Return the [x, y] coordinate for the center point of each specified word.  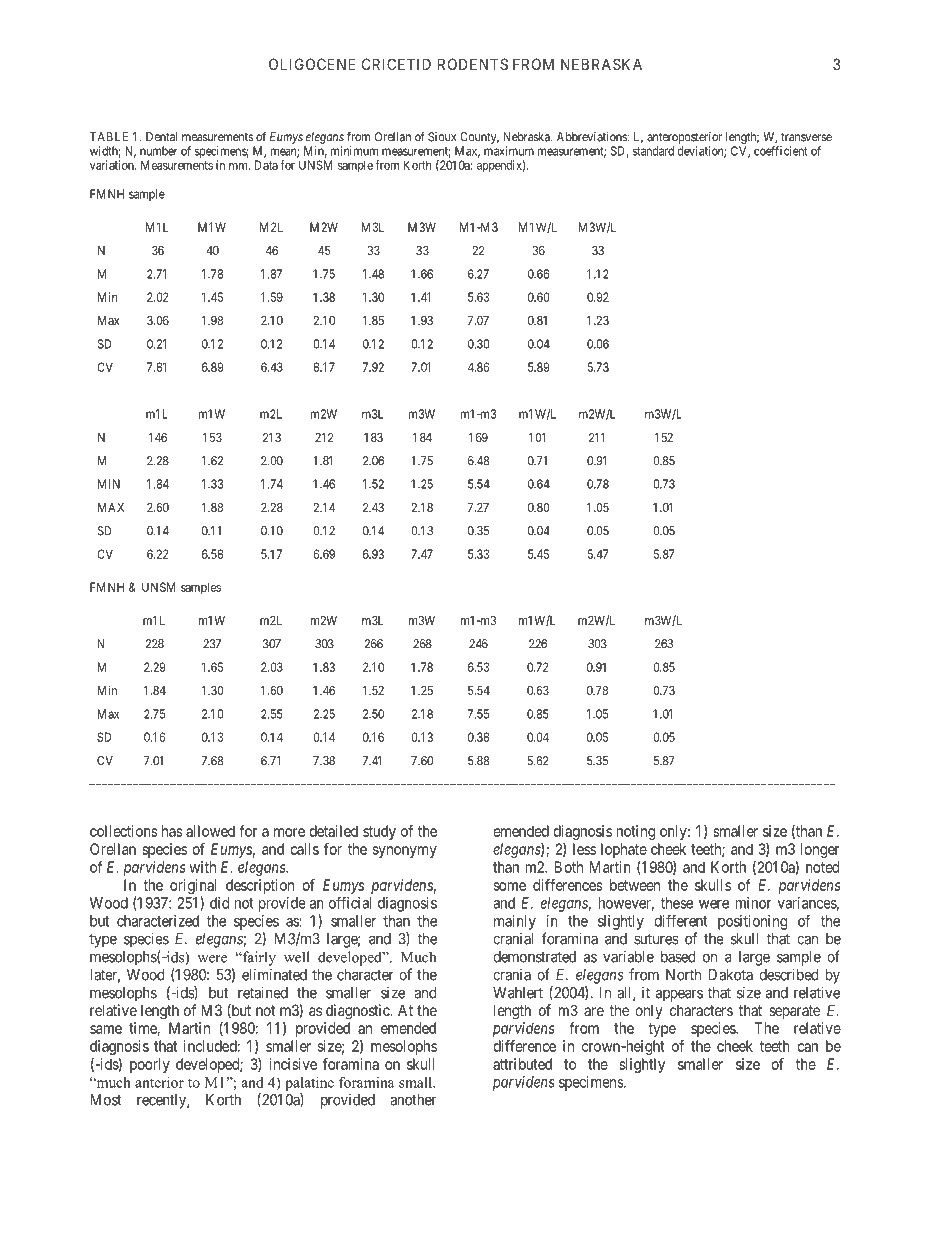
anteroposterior [684, 138]
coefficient [780, 151]
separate [794, 1012]
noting [636, 832]
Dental [161, 137]
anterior [159, 1082]
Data [266, 165]
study [379, 832]
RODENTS [473, 64]
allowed [210, 831]
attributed [522, 1064]
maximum [509, 151]
